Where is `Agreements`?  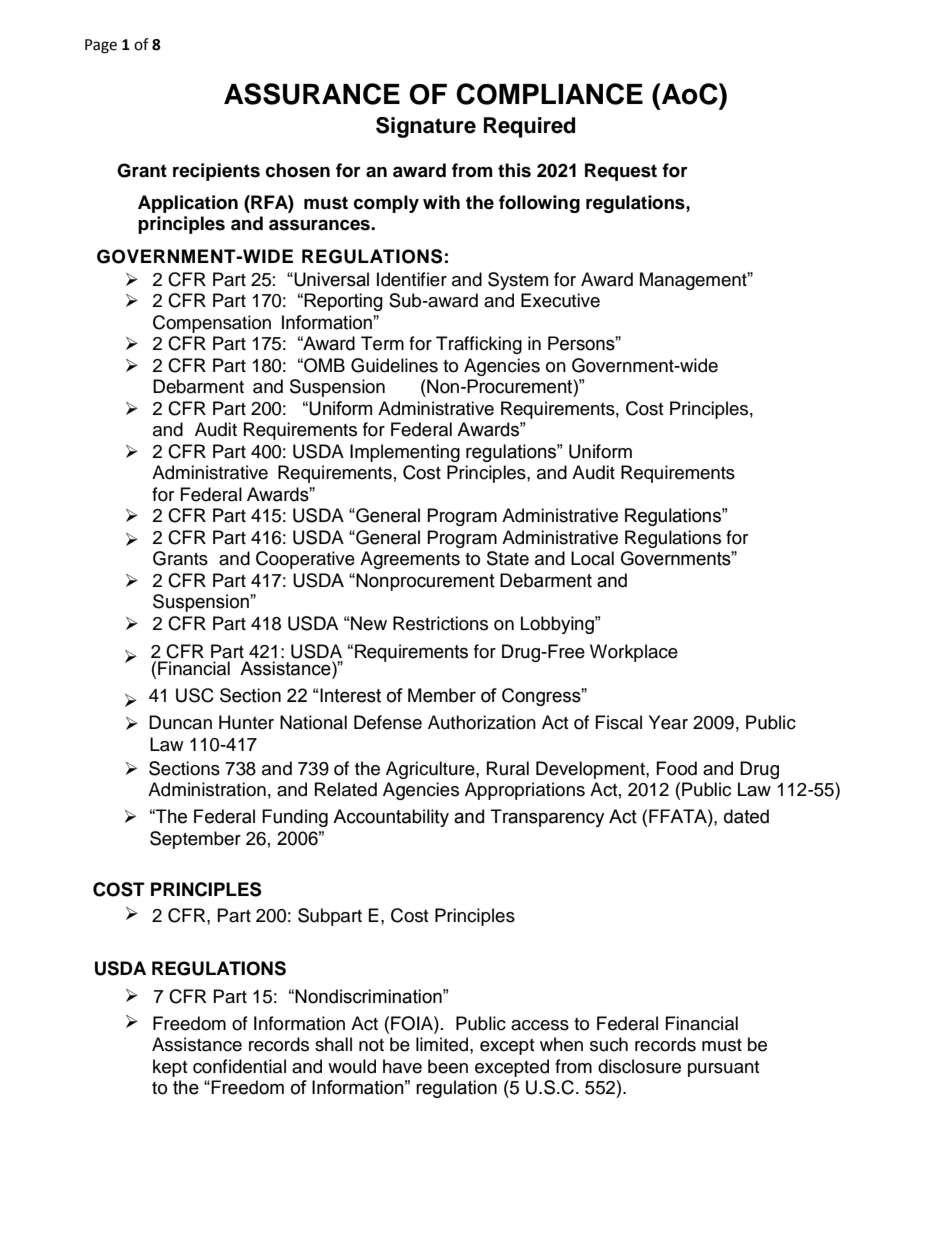
Agreements is located at coordinates (410, 560).
